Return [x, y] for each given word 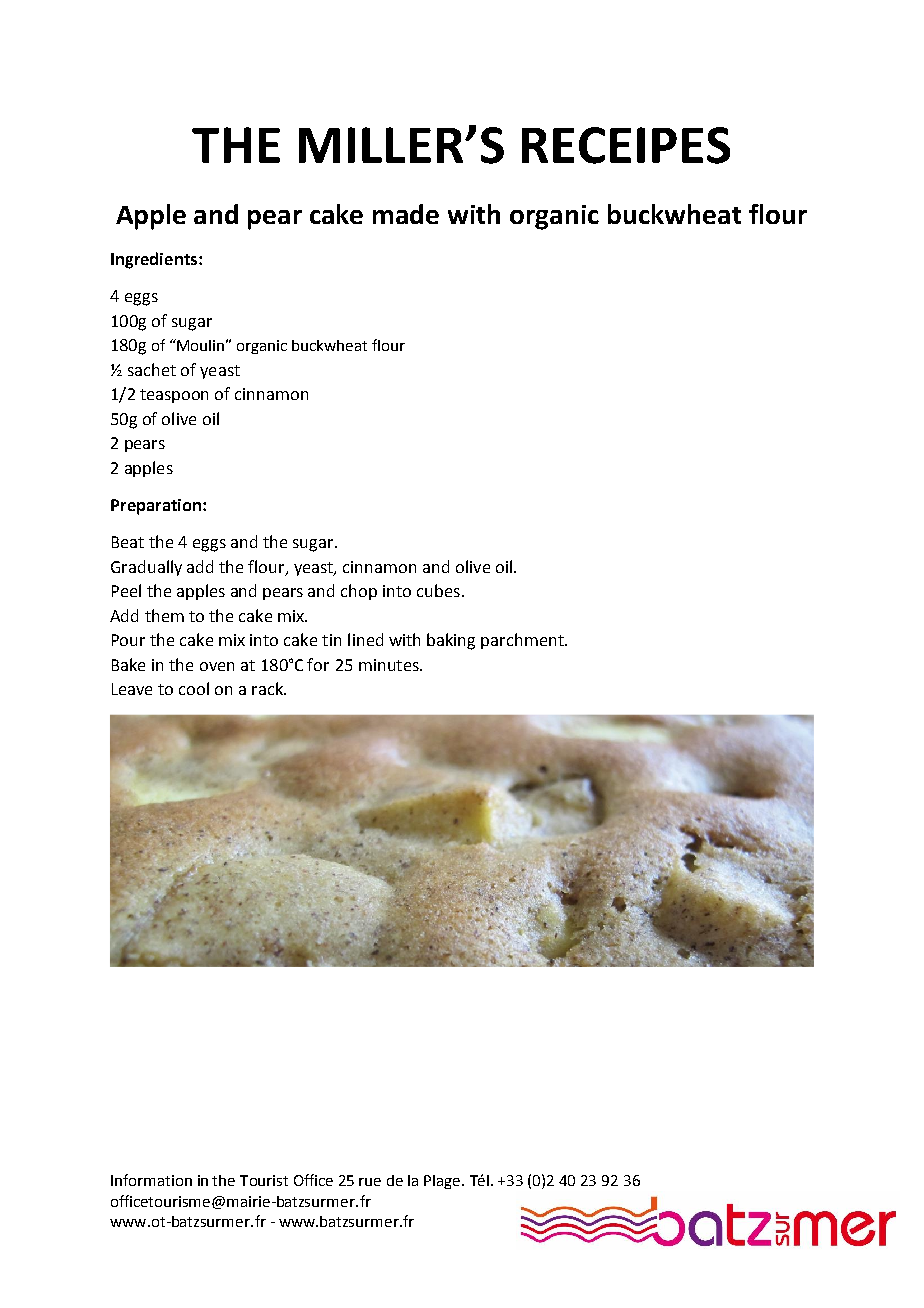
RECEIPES [626, 145]
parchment [523, 641]
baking [451, 641]
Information [151, 1180]
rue [370, 1182]
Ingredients [154, 260]
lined [365, 639]
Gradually [146, 568]
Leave [132, 689]
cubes [438, 590]
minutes [390, 665]
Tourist [264, 1180]
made [406, 214]
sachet [152, 369]
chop [359, 592]
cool [194, 688]
